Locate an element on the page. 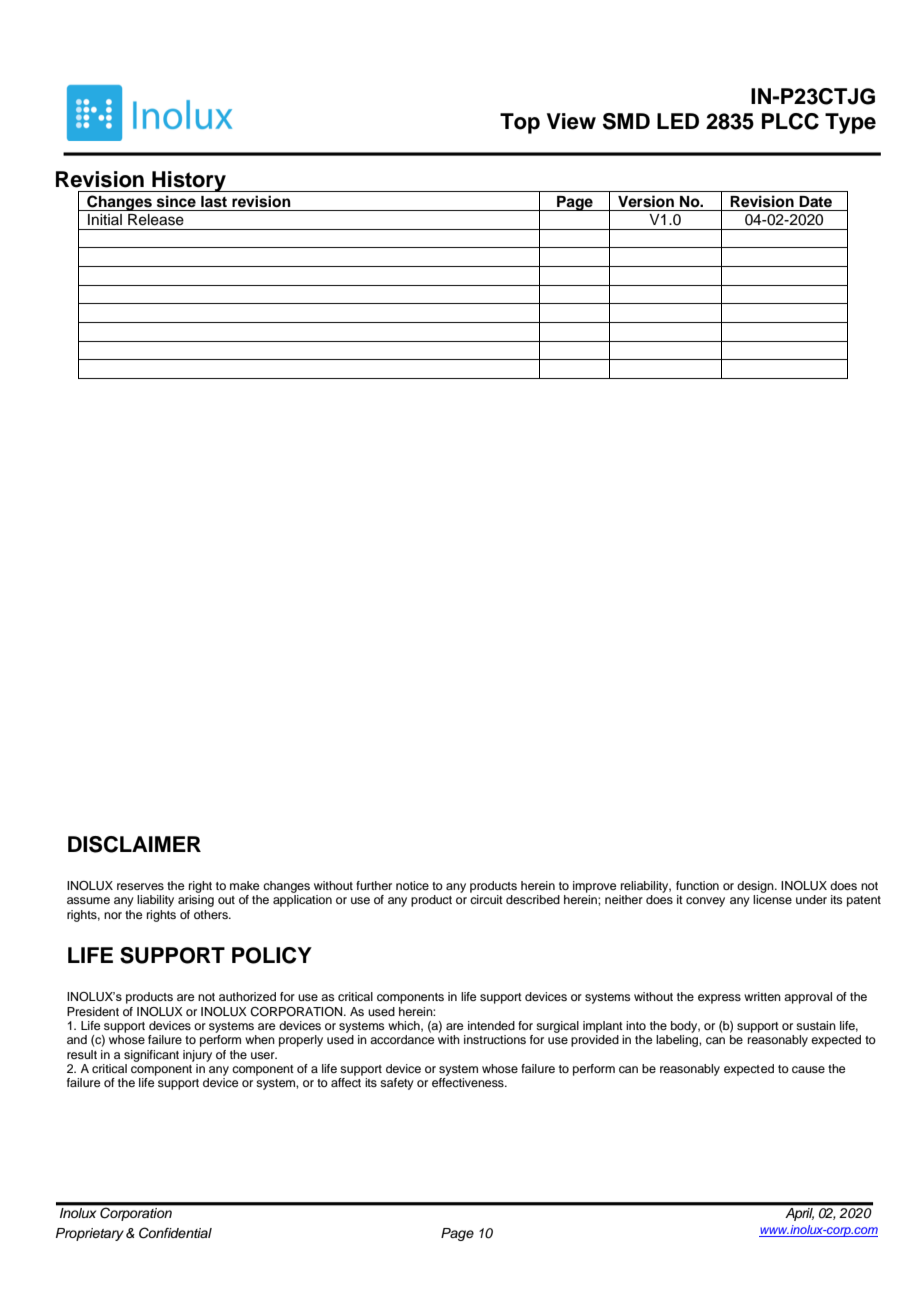  History is located at coordinates (189, 181).
